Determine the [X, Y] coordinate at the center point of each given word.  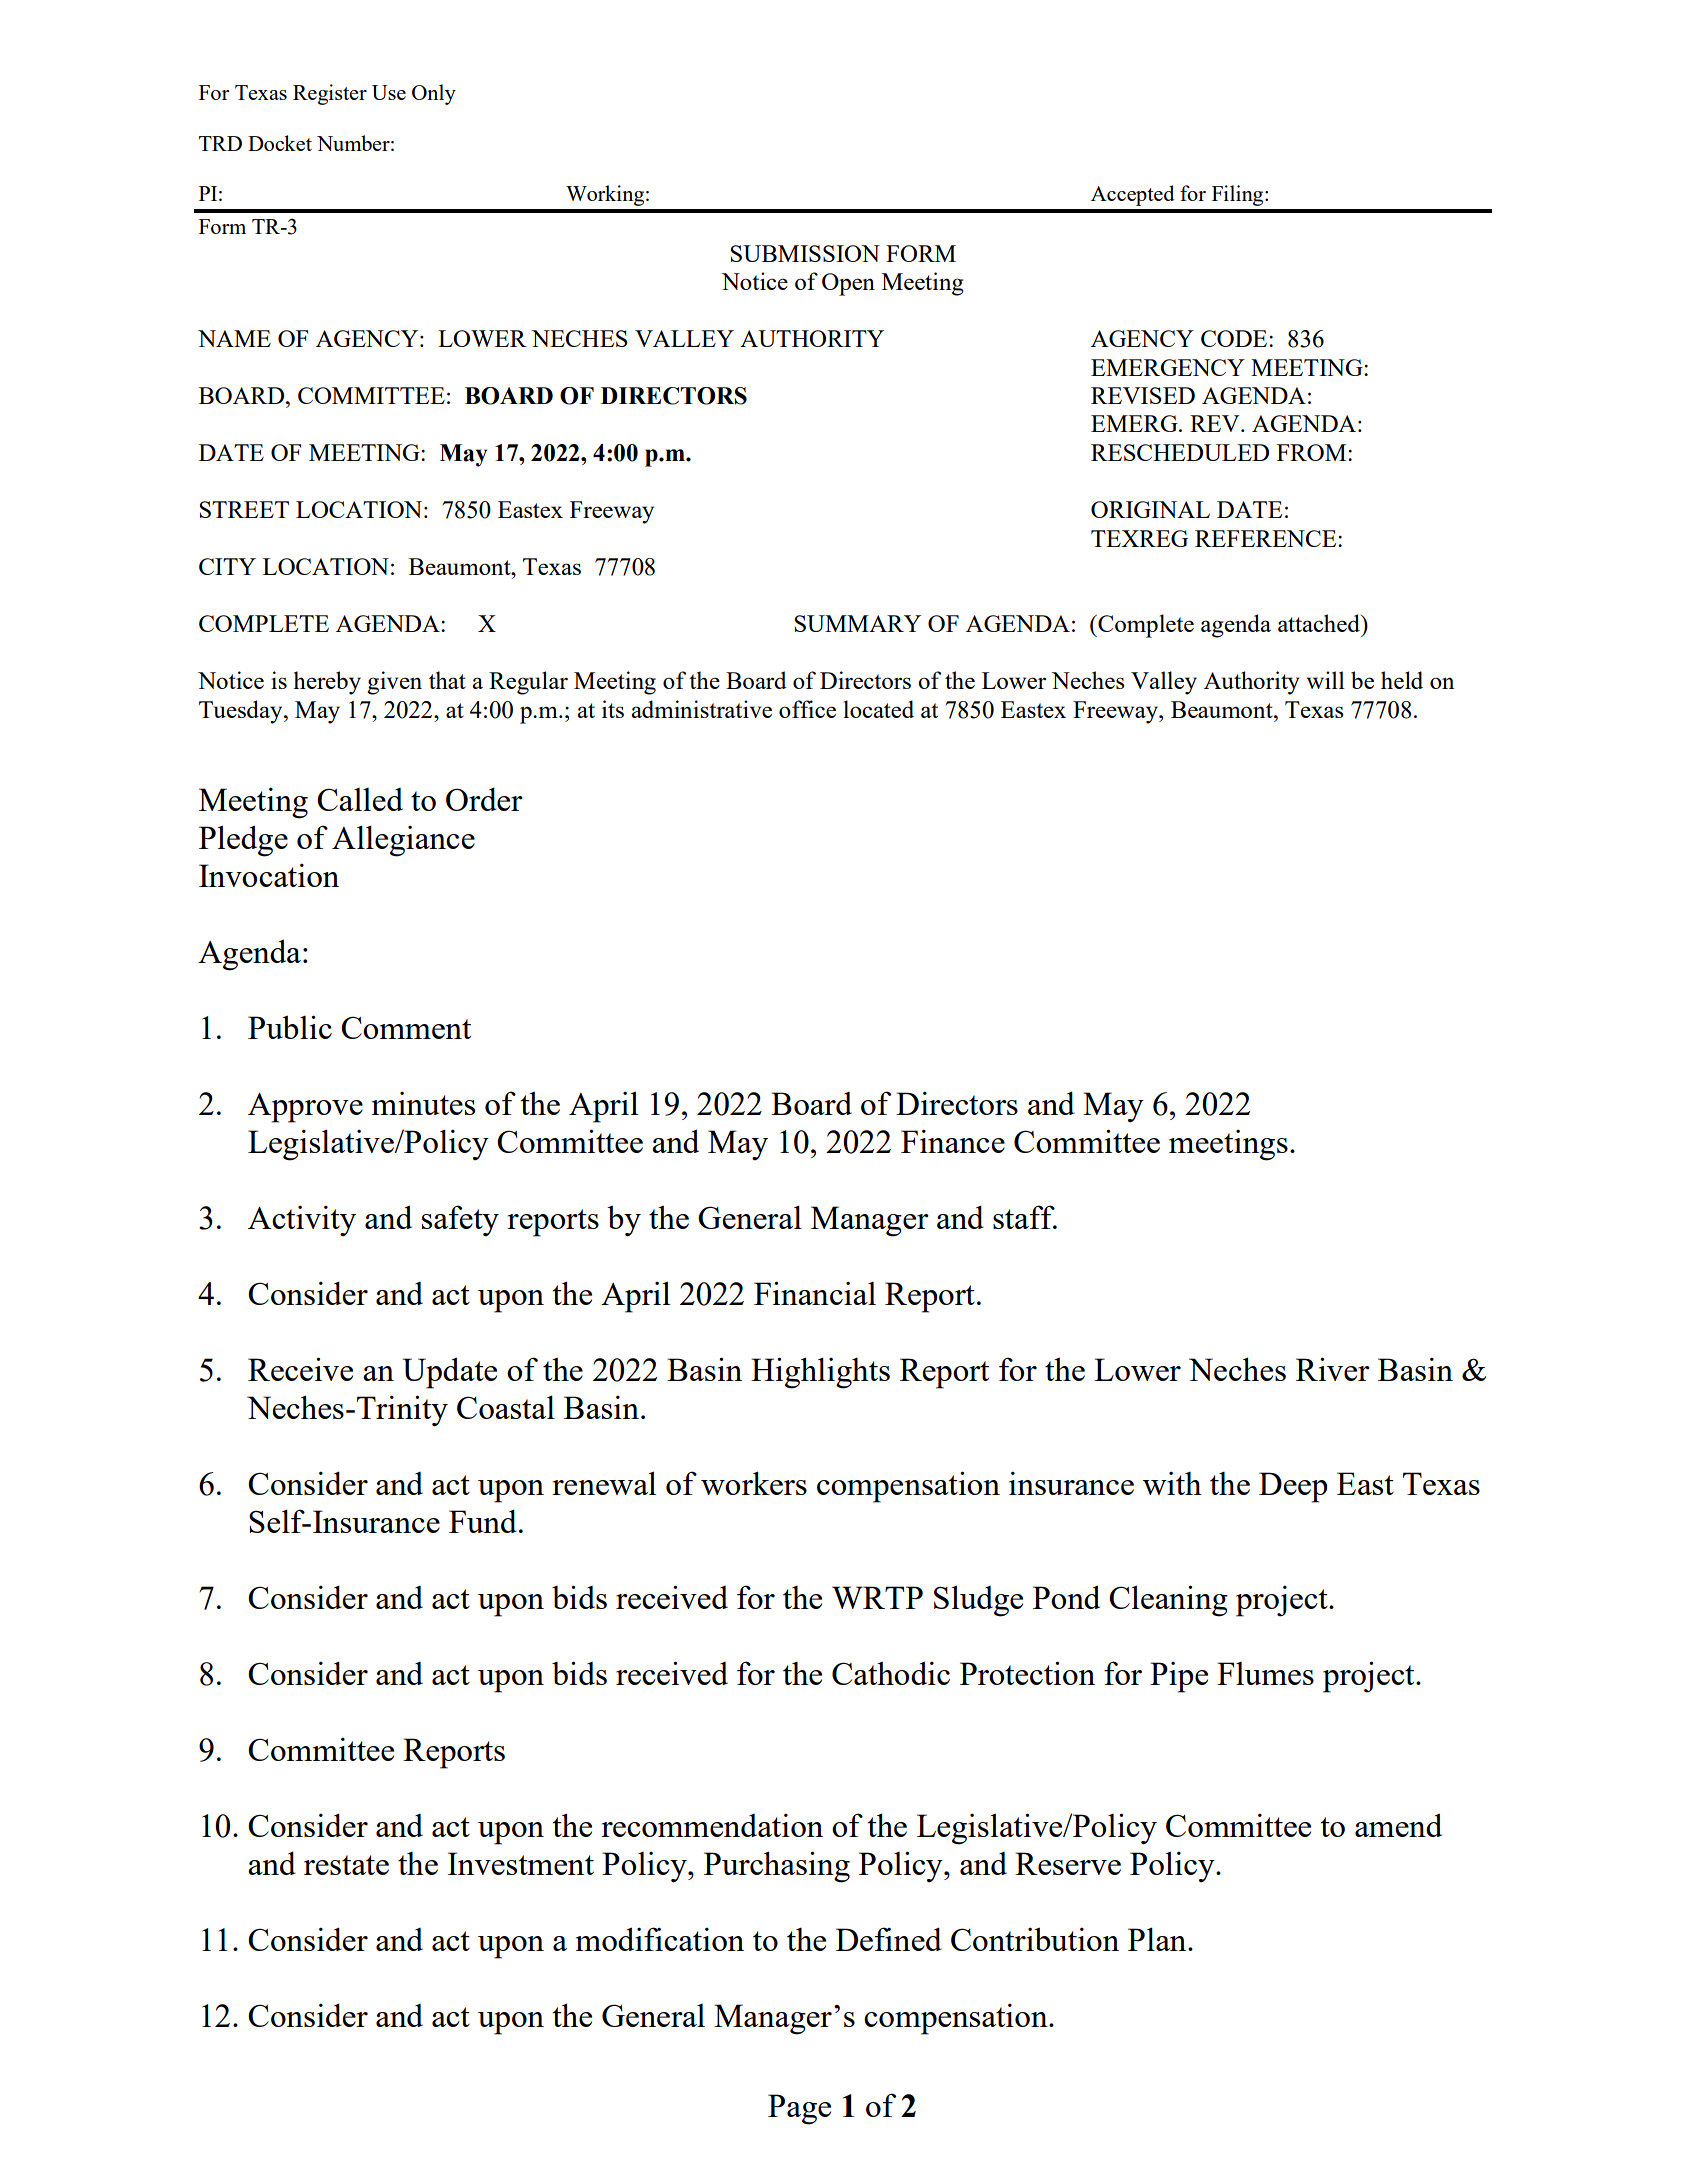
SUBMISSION [805, 253]
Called [360, 799]
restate [346, 1865]
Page [799, 2109]
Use [389, 92]
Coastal [506, 1407]
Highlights [820, 1373]
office [807, 709]
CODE [1235, 338]
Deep [1293, 1487]
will [1325, 680]
